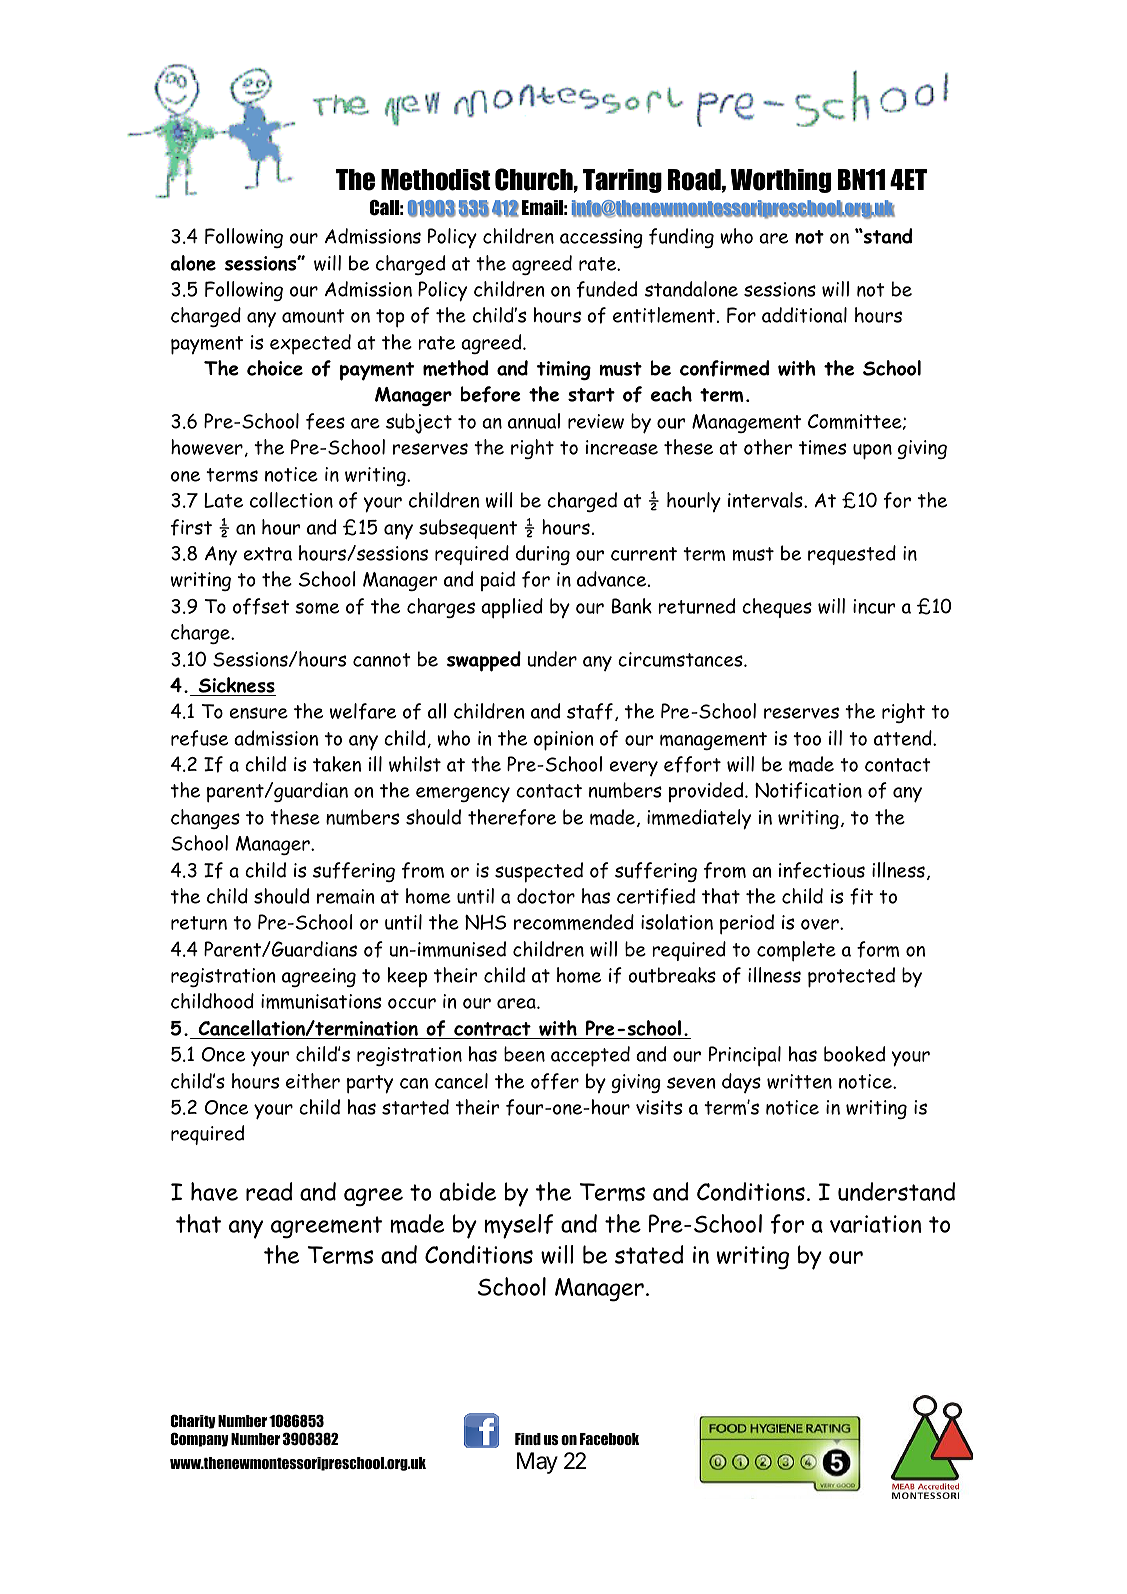 The height and width of the document is (1594, 1127). Describe the element at coordinates (512, 817) in the document. I see `therefore` at that location.
